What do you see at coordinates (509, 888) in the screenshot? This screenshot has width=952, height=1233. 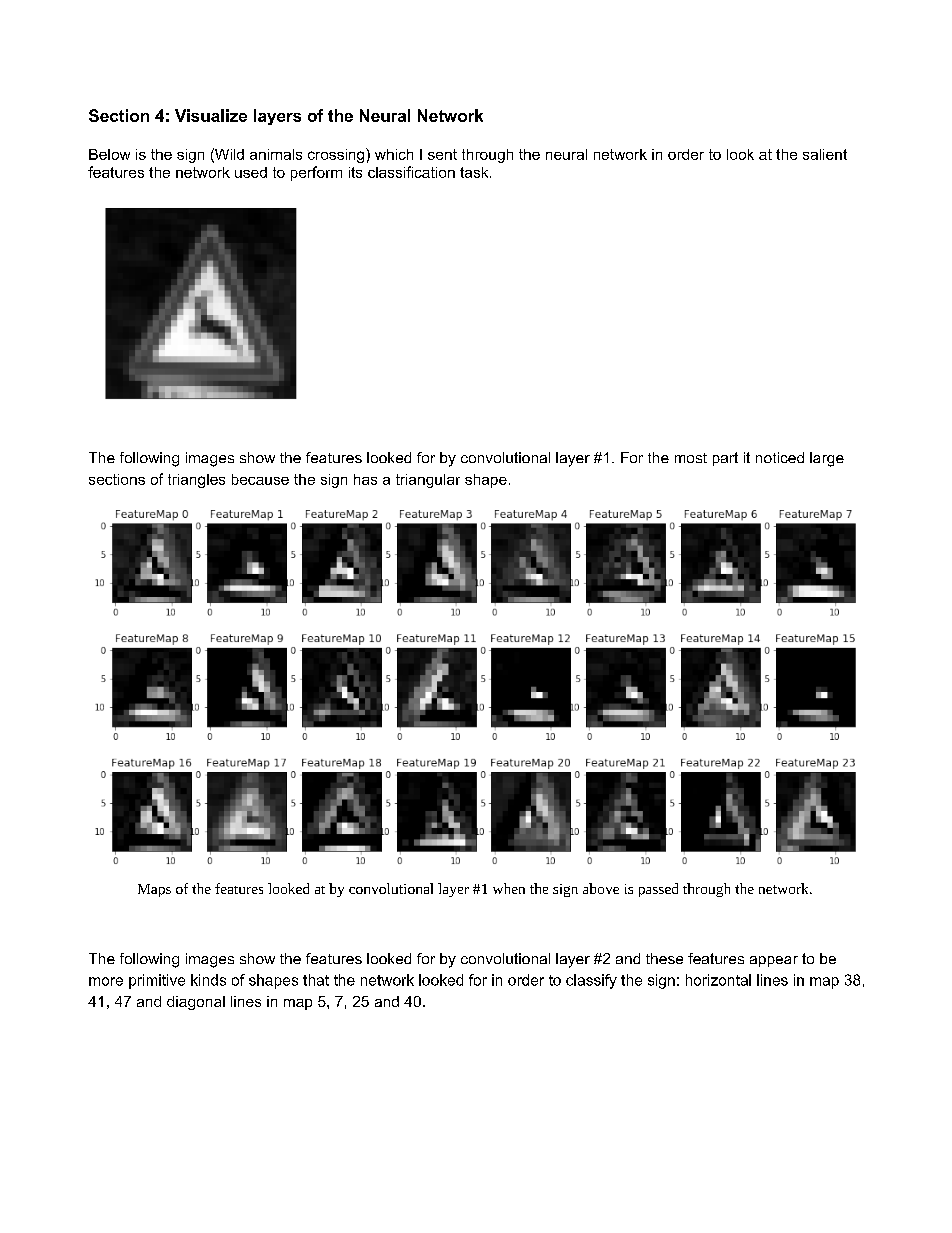 I see `when` at bounding box center [509, 888].
